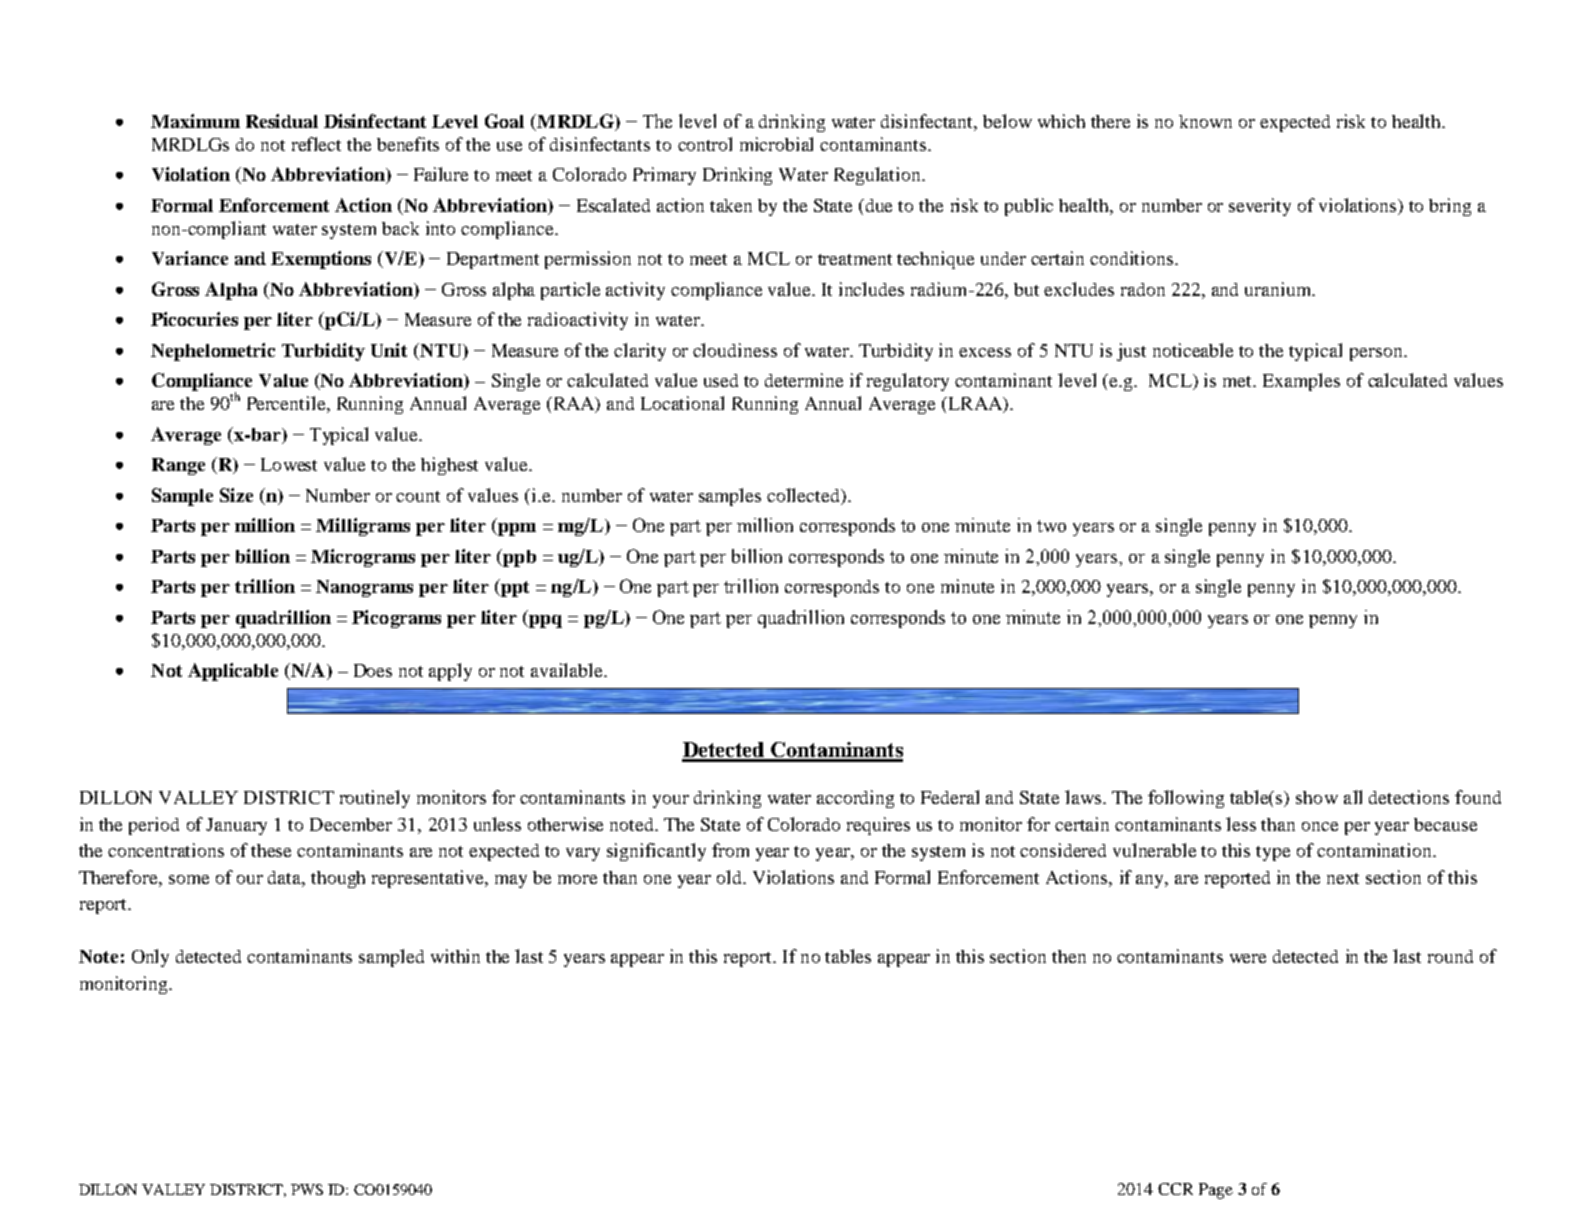  Describe the element at coordinates (731, 877) in the screenshot. I see `old` at that location.
